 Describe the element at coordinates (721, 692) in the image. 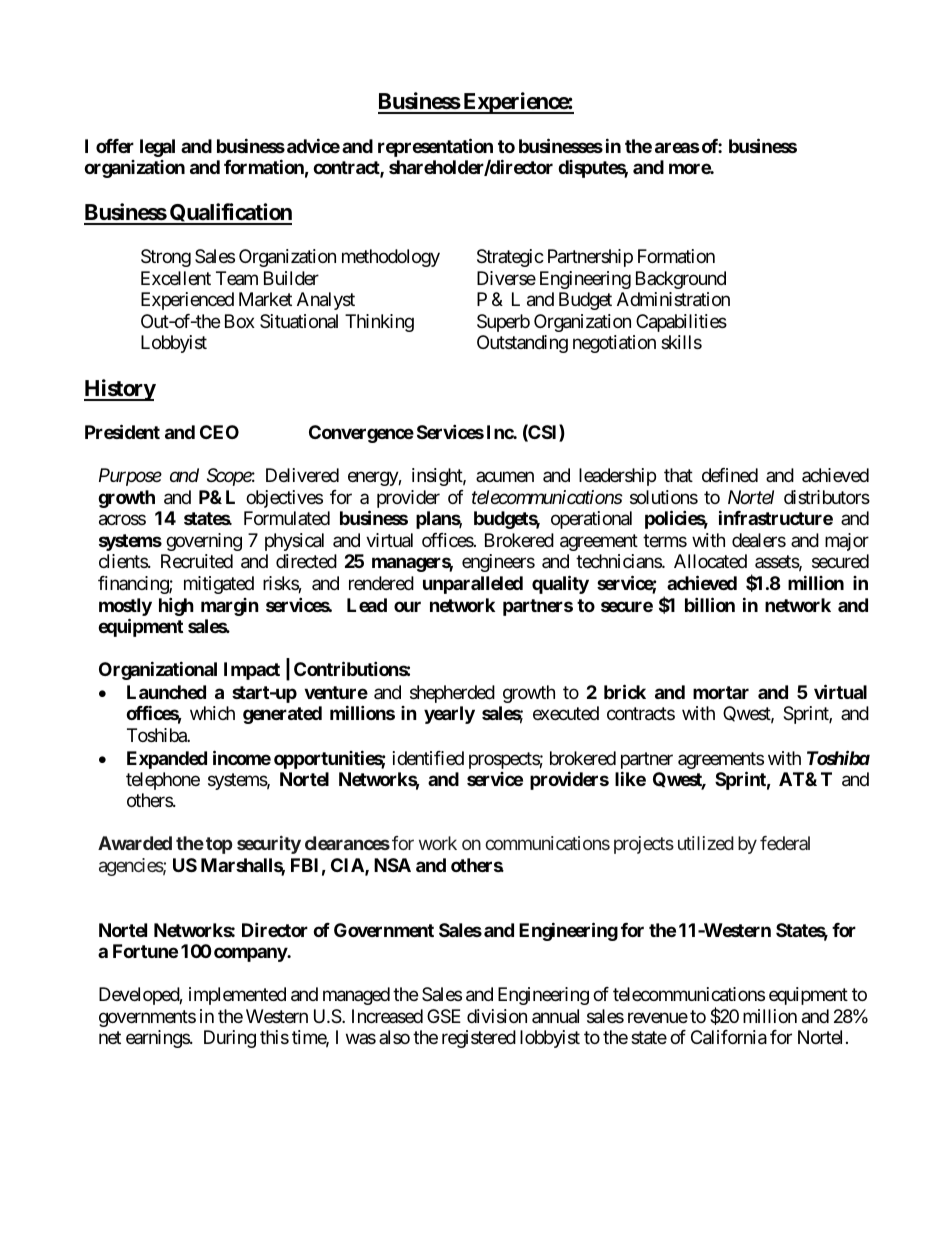

I see `mortar` at that location.
